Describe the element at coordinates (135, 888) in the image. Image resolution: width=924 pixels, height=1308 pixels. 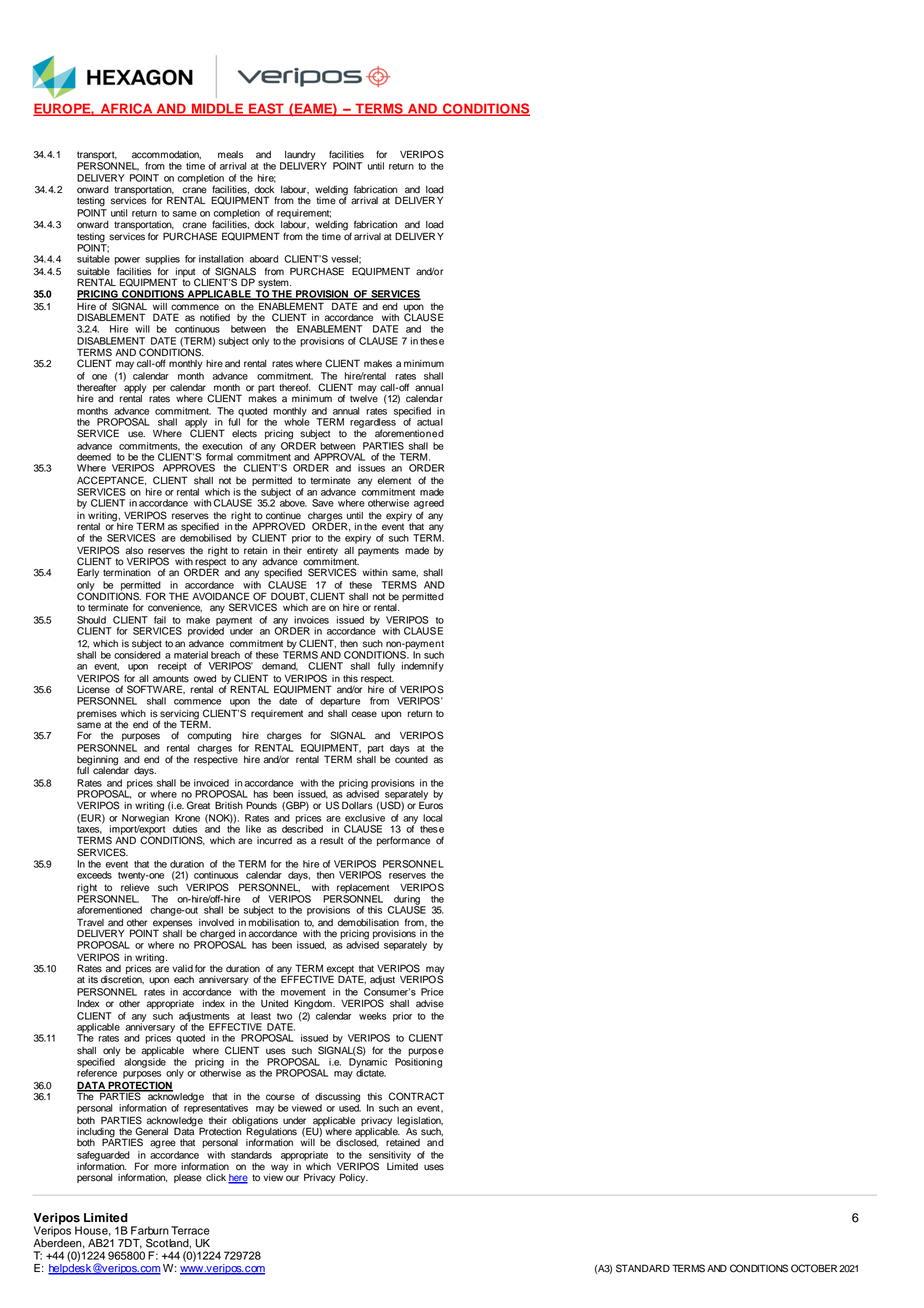
I see `relieve` at that location.
